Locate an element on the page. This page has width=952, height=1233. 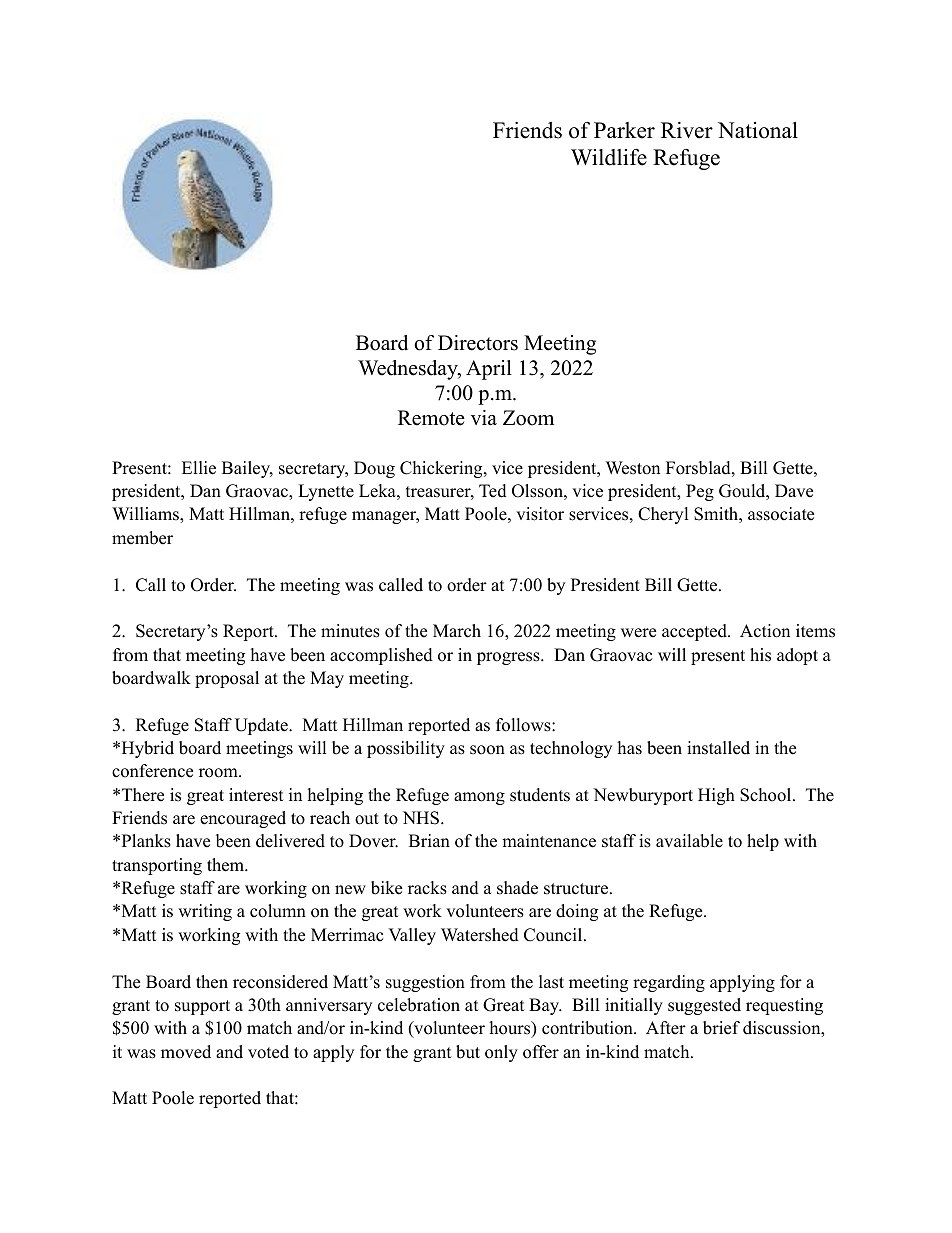
proposal is located at coordinates (227, 679).
